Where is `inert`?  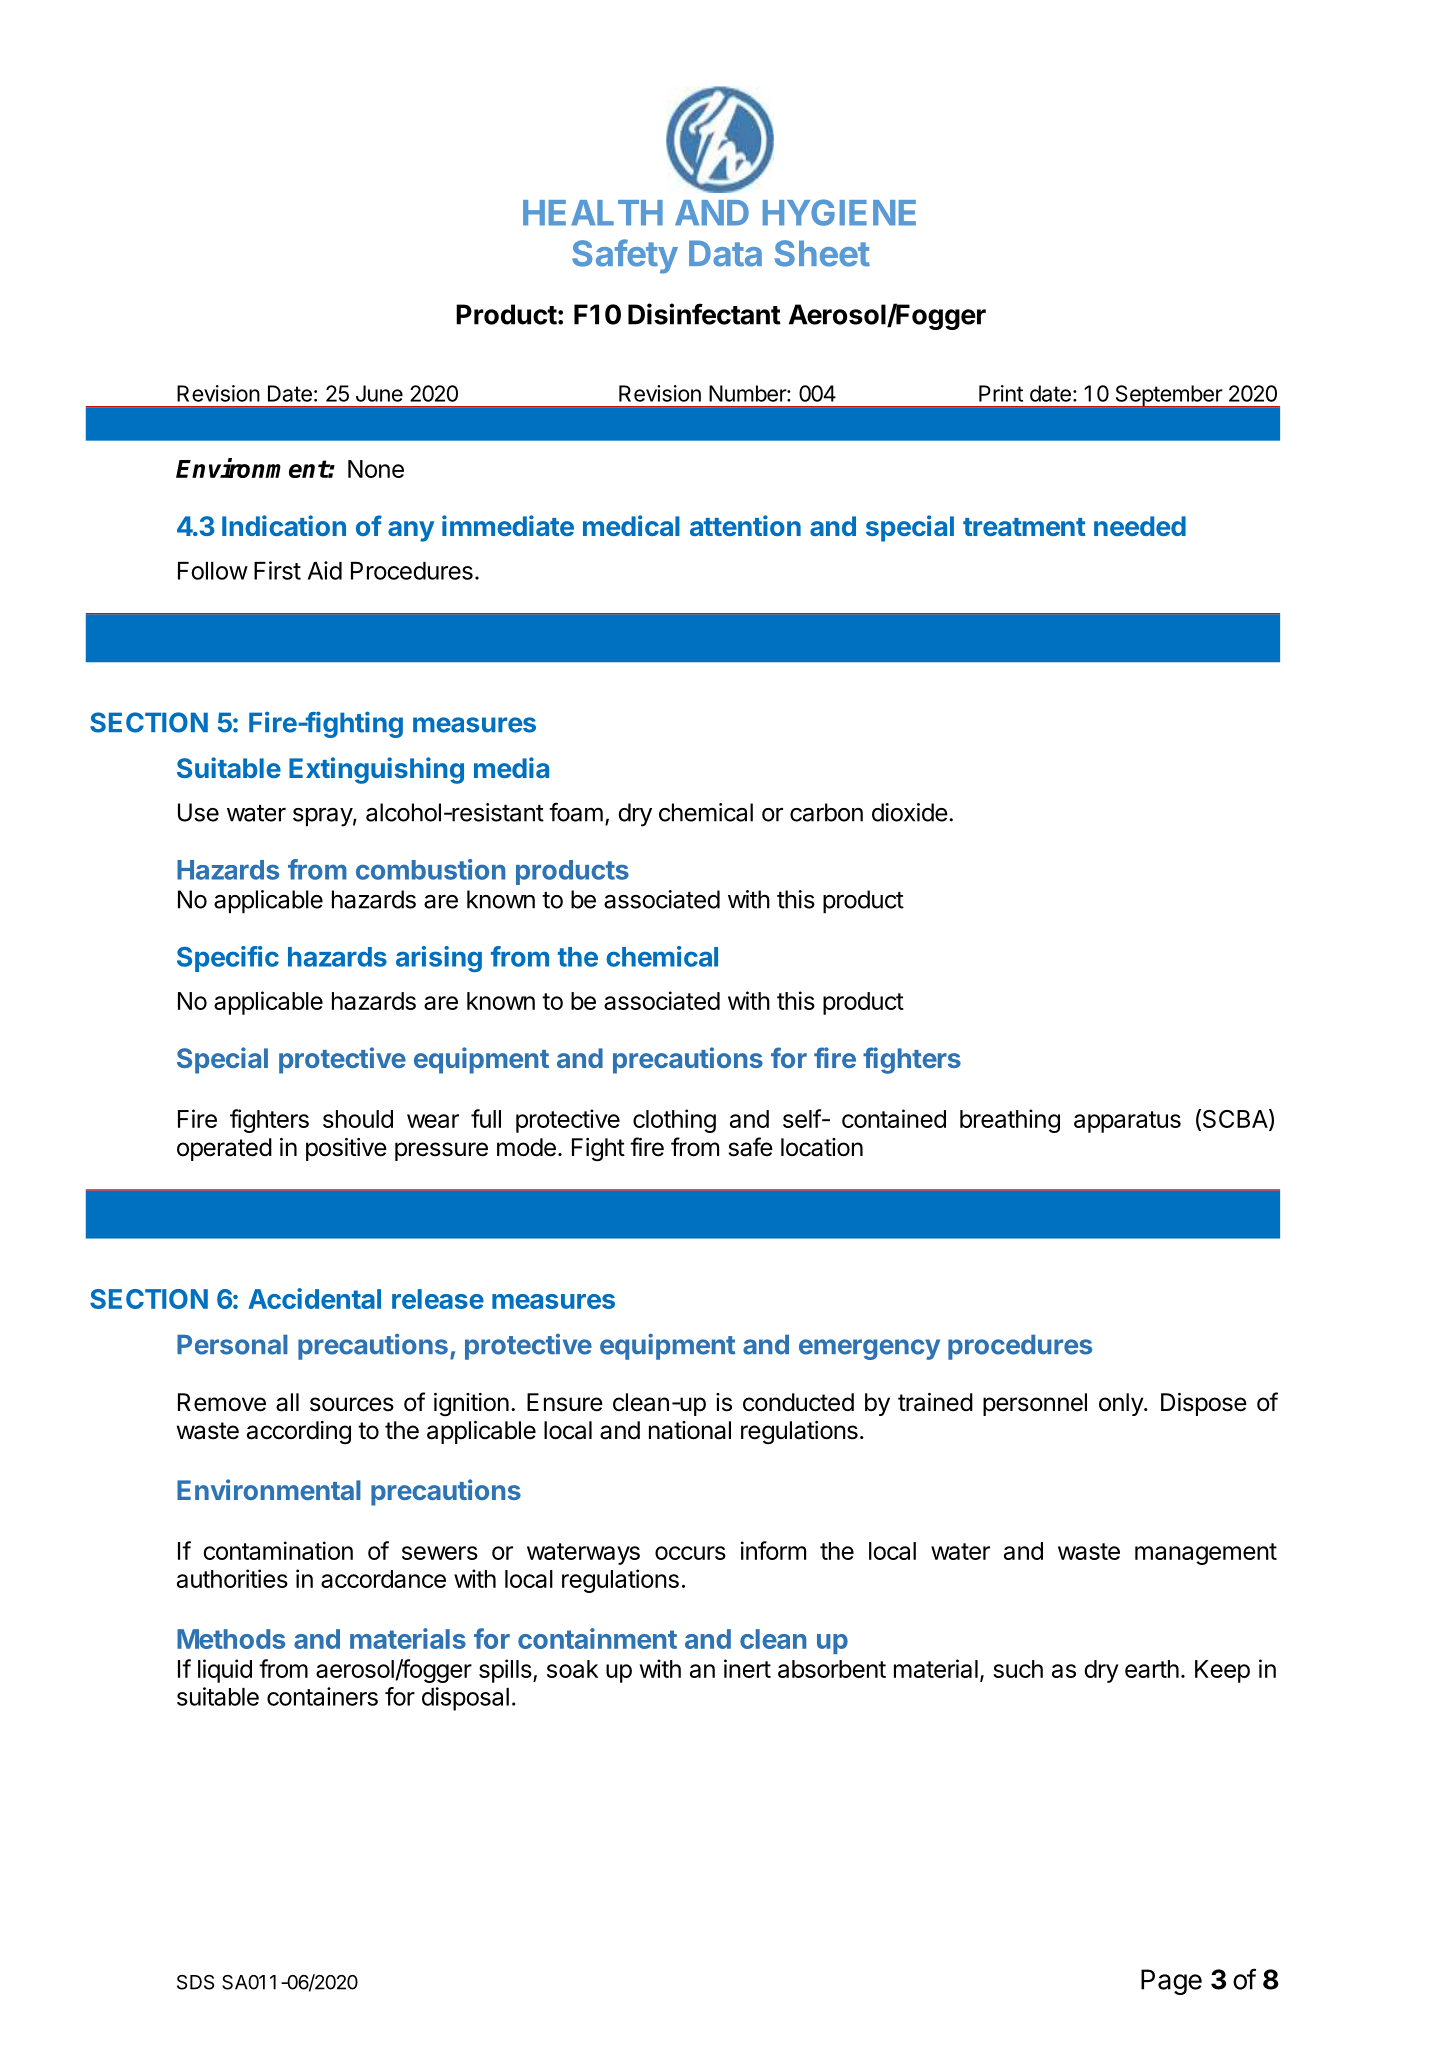 inert is located at coordinates (747, 1668).
